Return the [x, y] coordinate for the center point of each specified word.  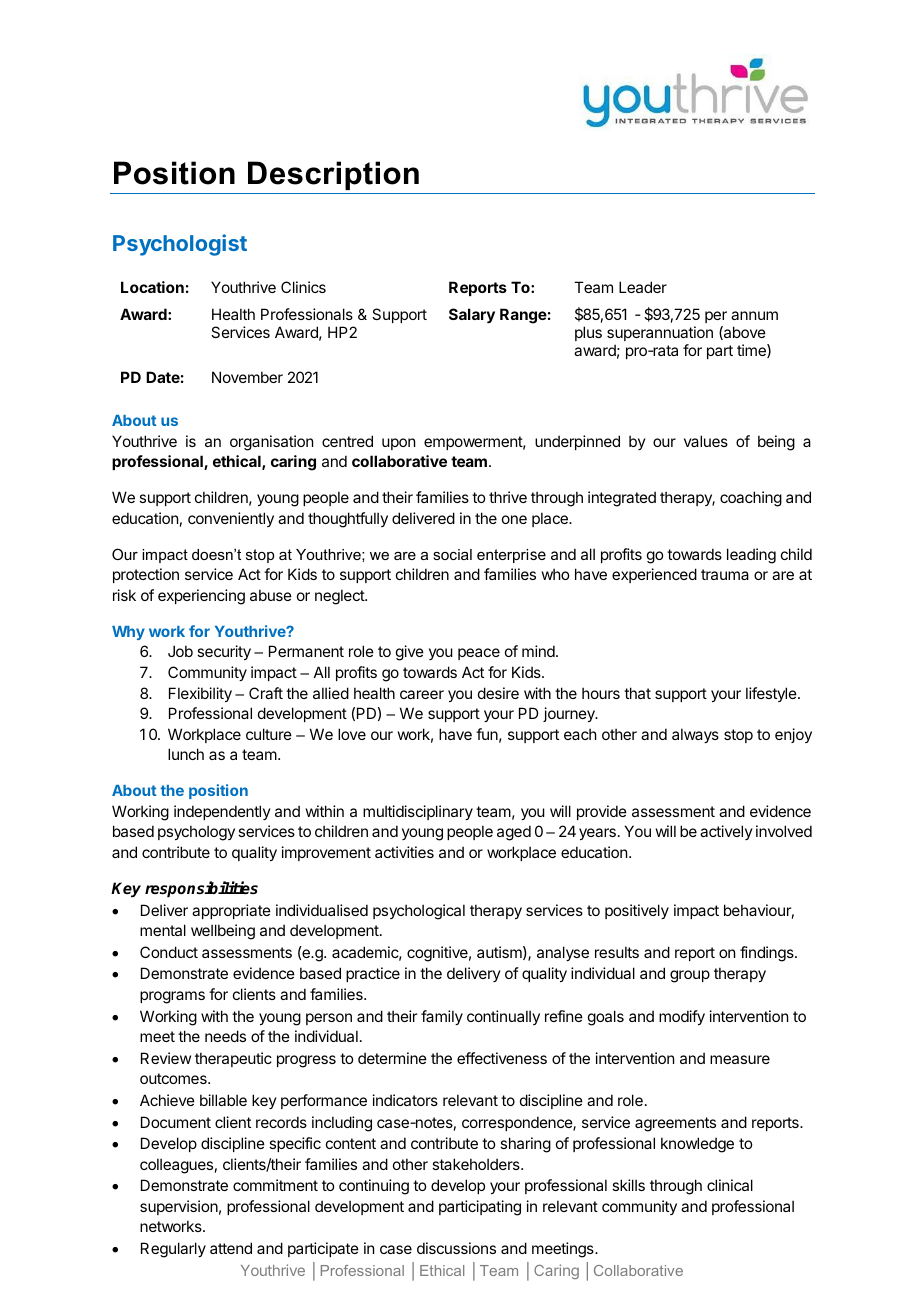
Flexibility [200, 694]
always [695, 735]
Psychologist [180, 245]
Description [333, 175]
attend [231, 1248]
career [422, 694]
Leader [643, 287]
